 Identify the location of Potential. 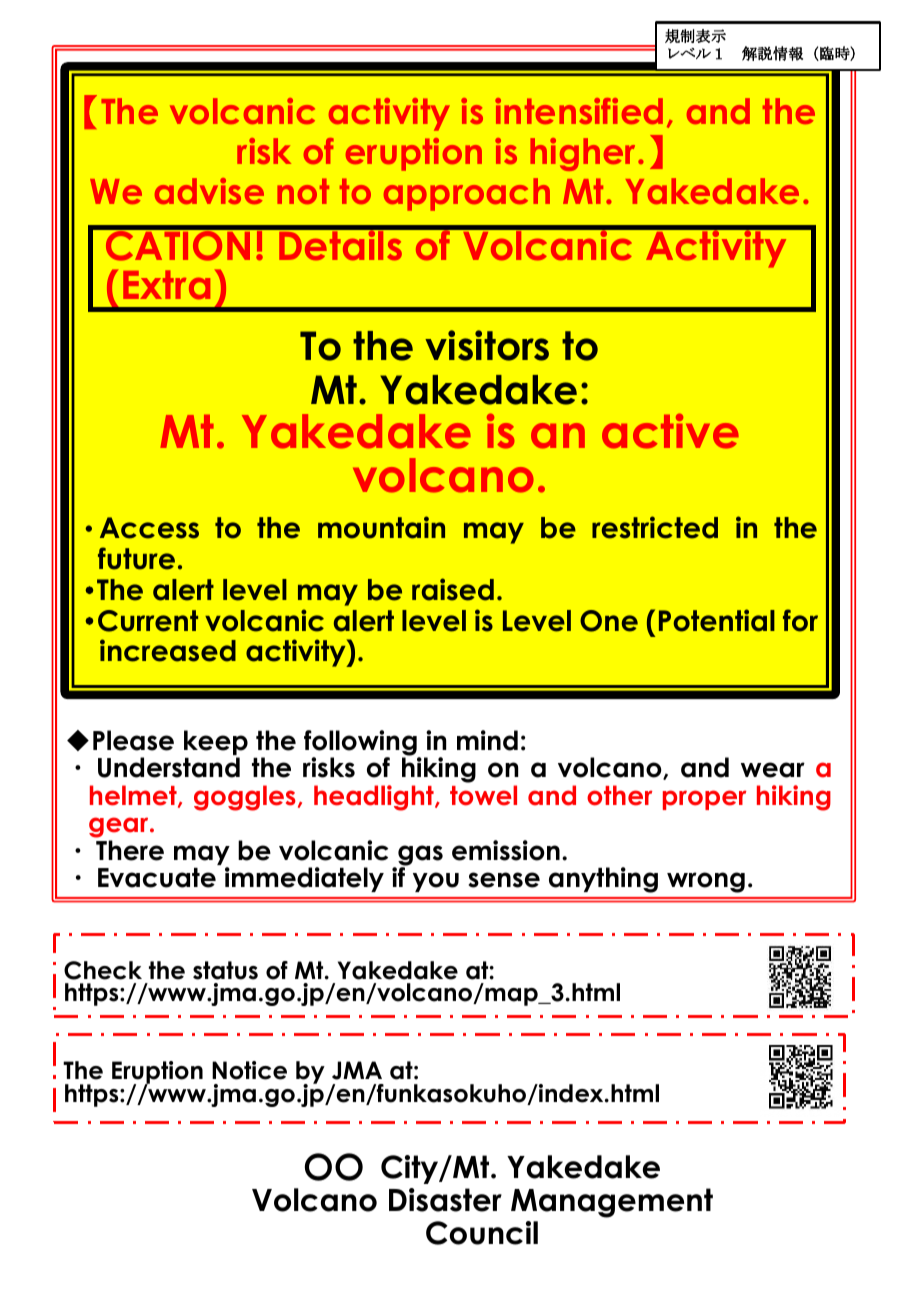
(717, 620).
